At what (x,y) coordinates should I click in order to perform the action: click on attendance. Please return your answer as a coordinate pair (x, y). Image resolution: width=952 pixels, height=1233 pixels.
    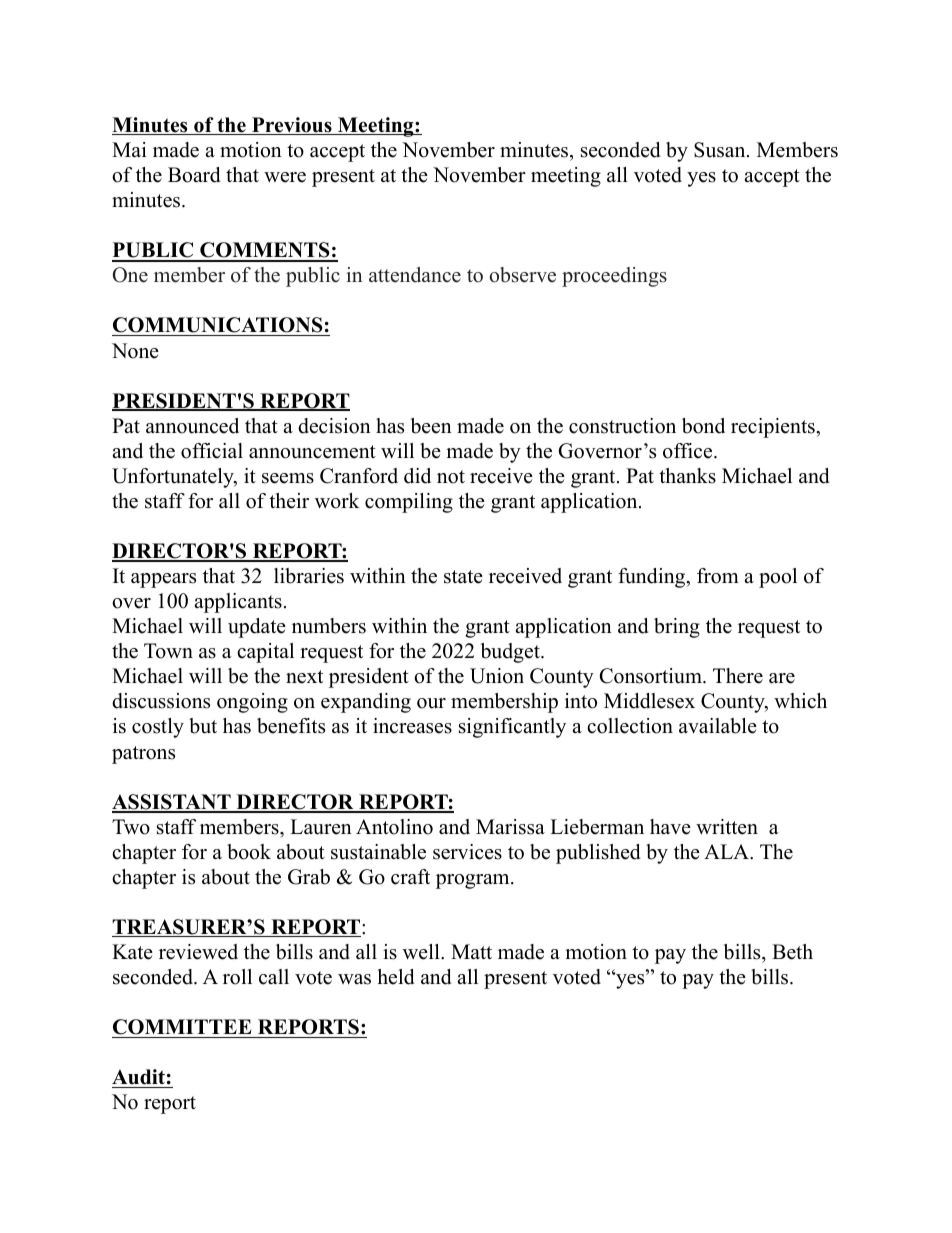
    Looking at the image, I should click on (415, 275).
